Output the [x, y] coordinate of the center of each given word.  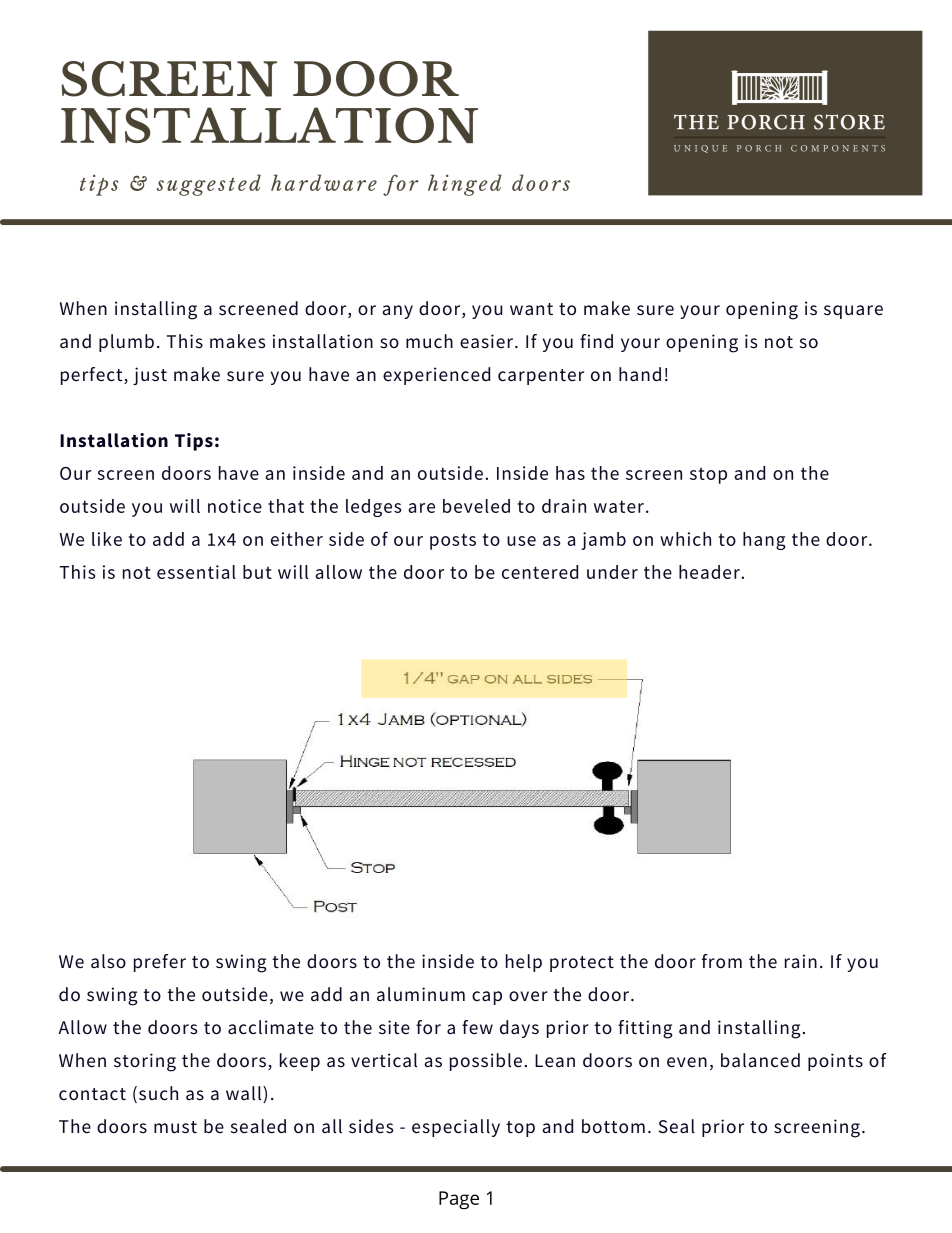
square [853, 312]
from [722, 961]
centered [540, 572]
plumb [126, 343]
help [524, 963]
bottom [613, 1126]
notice [235, 506]
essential [196, 572]
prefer [160, 963]
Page [459, 1200]
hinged [465, 185]
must [175, 1127]
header [709, 572]
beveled [476, 506]
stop [708, 475]
